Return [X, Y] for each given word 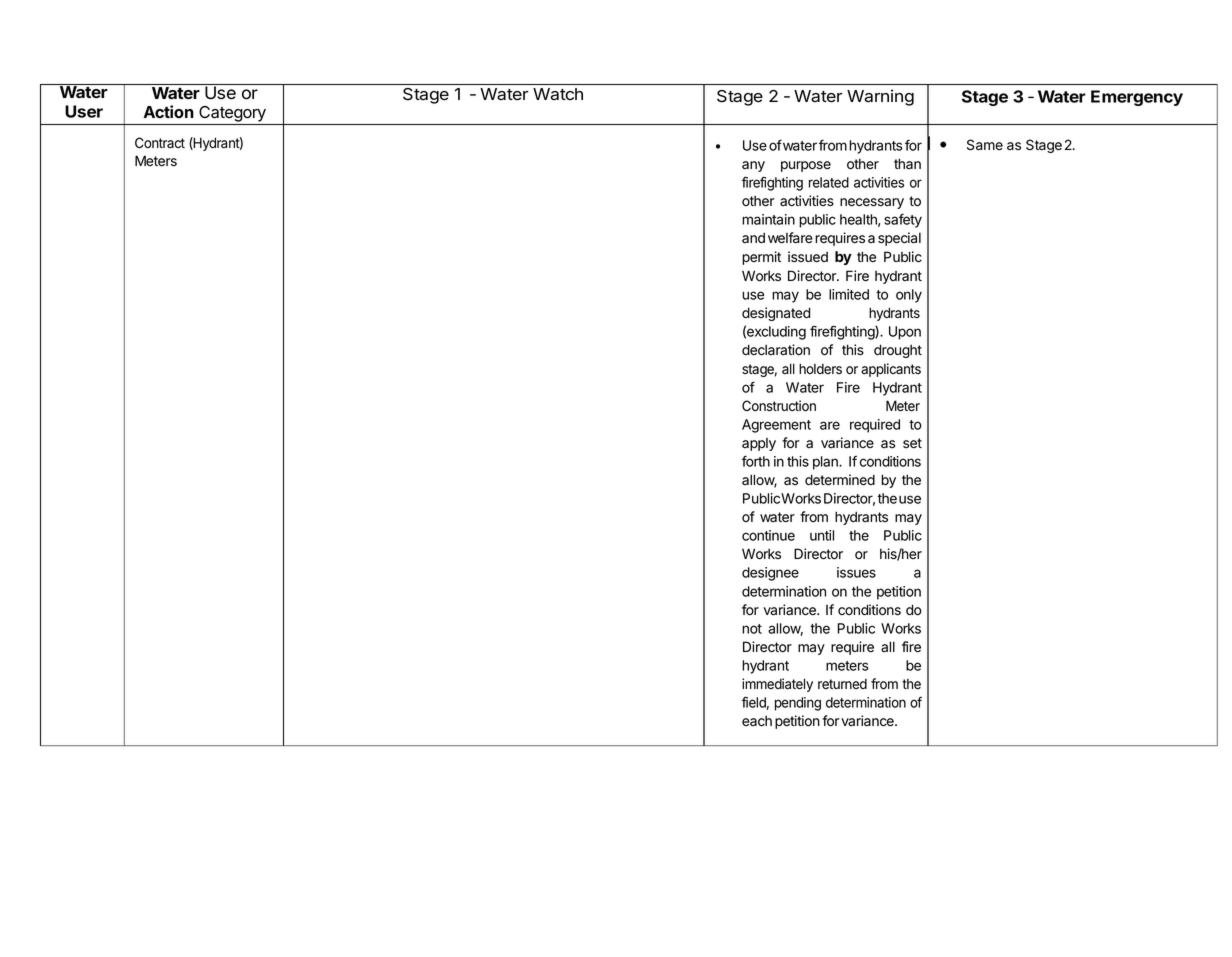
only [909, 296]
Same [985, 145]
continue [768, 535]
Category [232, 114]
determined [840, 480]
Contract [160, 142]
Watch [558, 94]
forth [756, 461]
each [757, 721]
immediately [777, 685]
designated [776, 314]
